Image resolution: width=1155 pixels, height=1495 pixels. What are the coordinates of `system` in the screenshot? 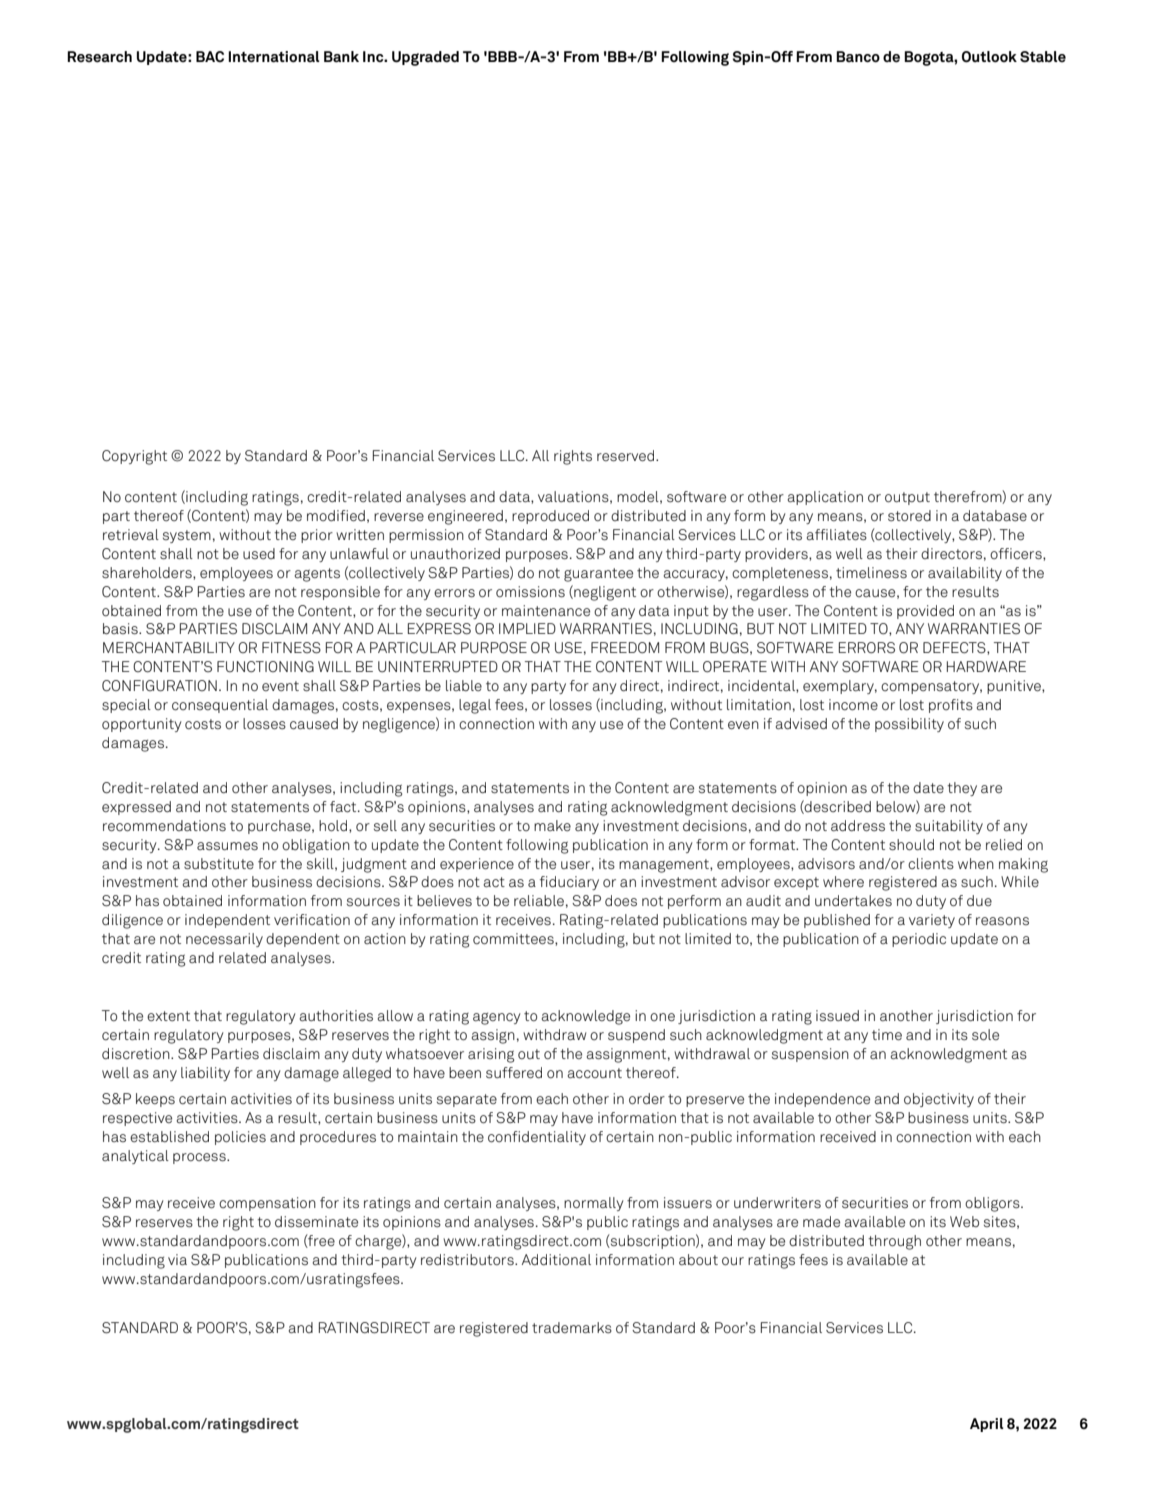 It's located at (187, 536).
